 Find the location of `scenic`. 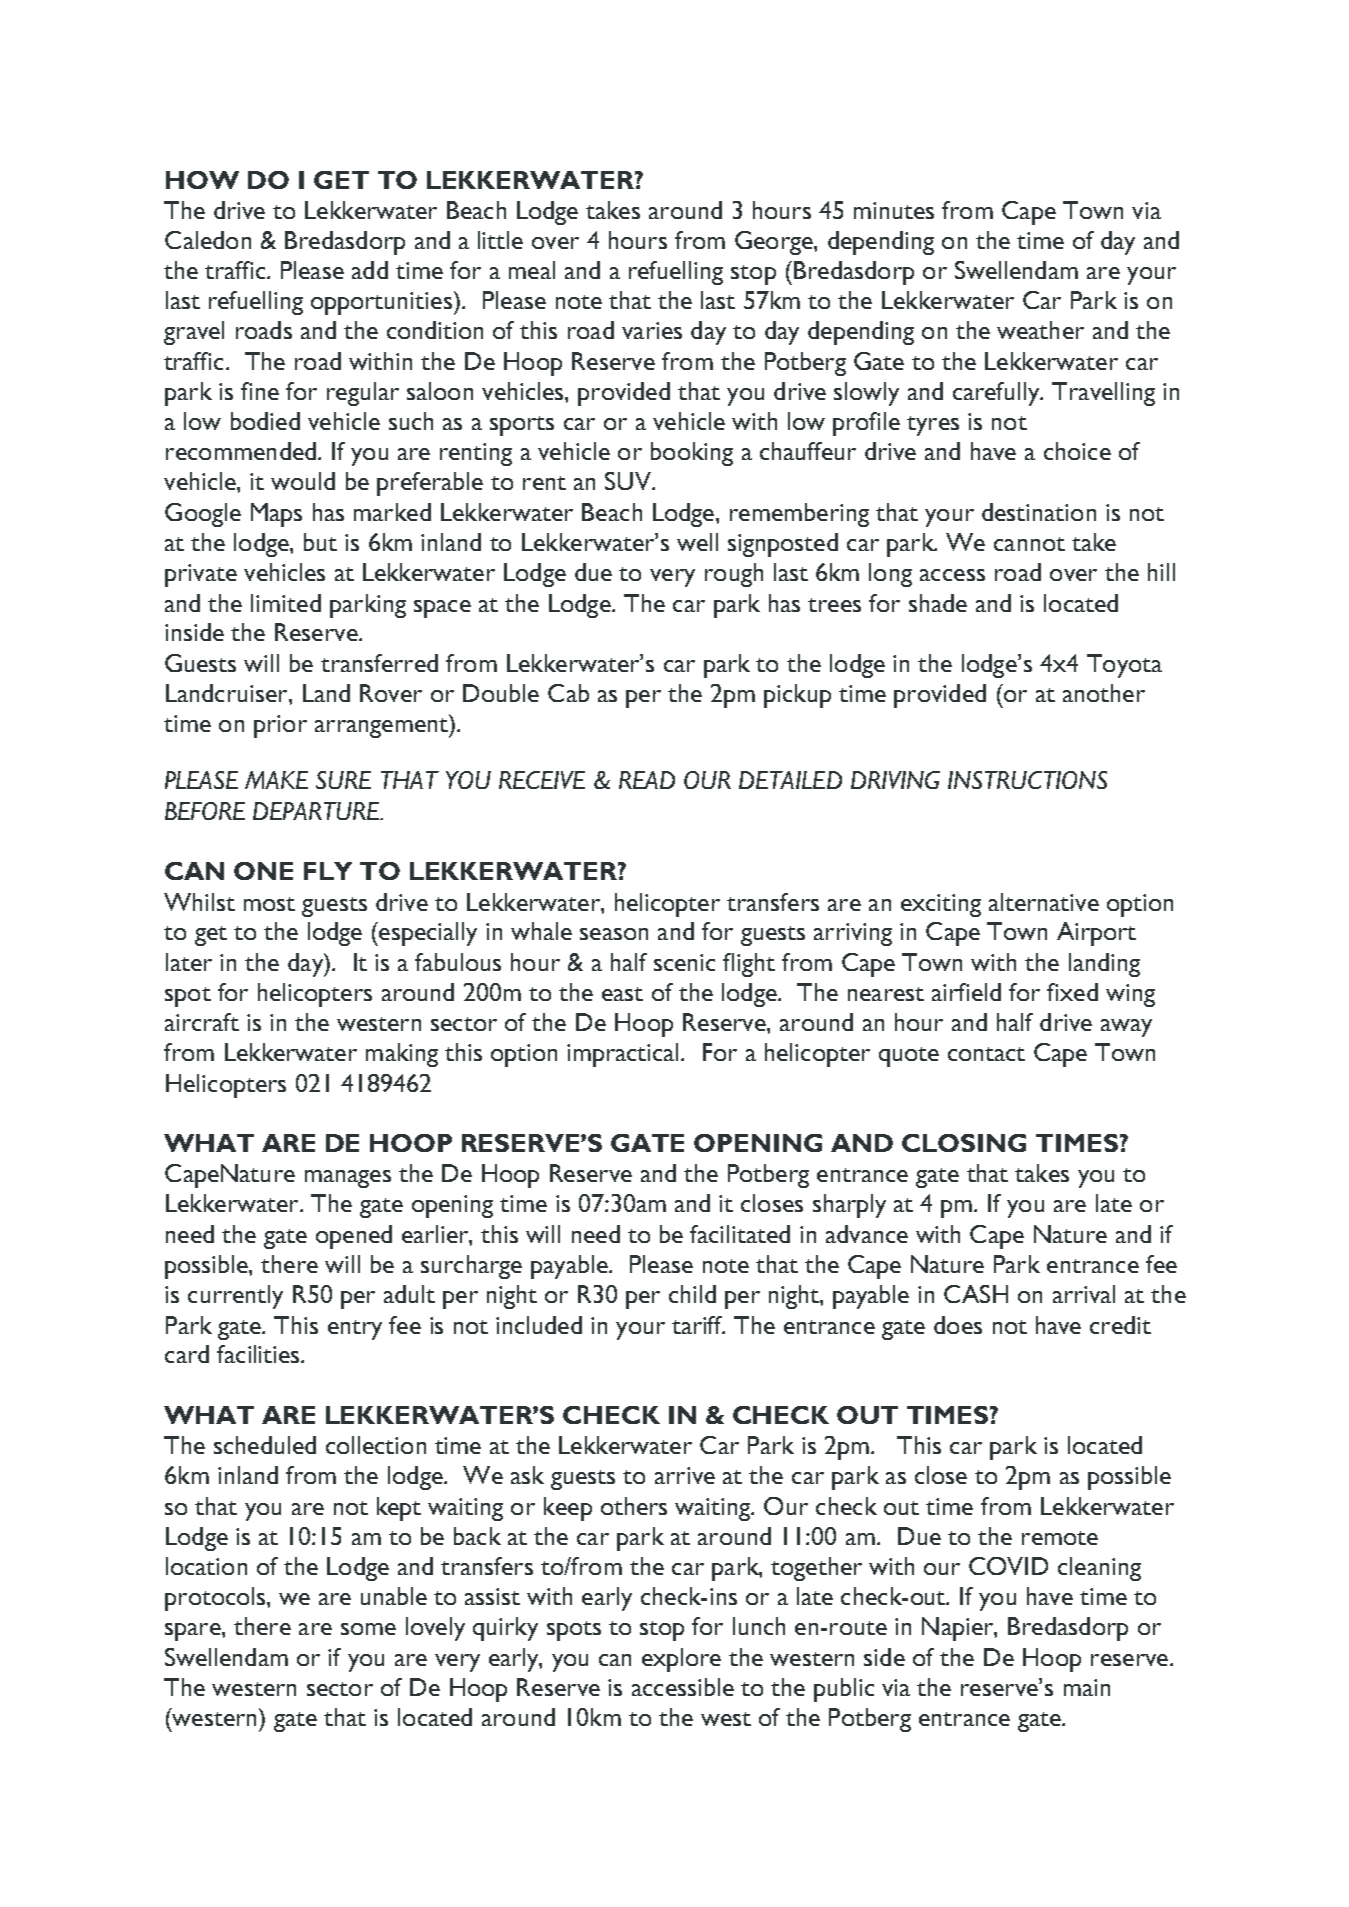

scenic is located at coordinates (684, 962).
